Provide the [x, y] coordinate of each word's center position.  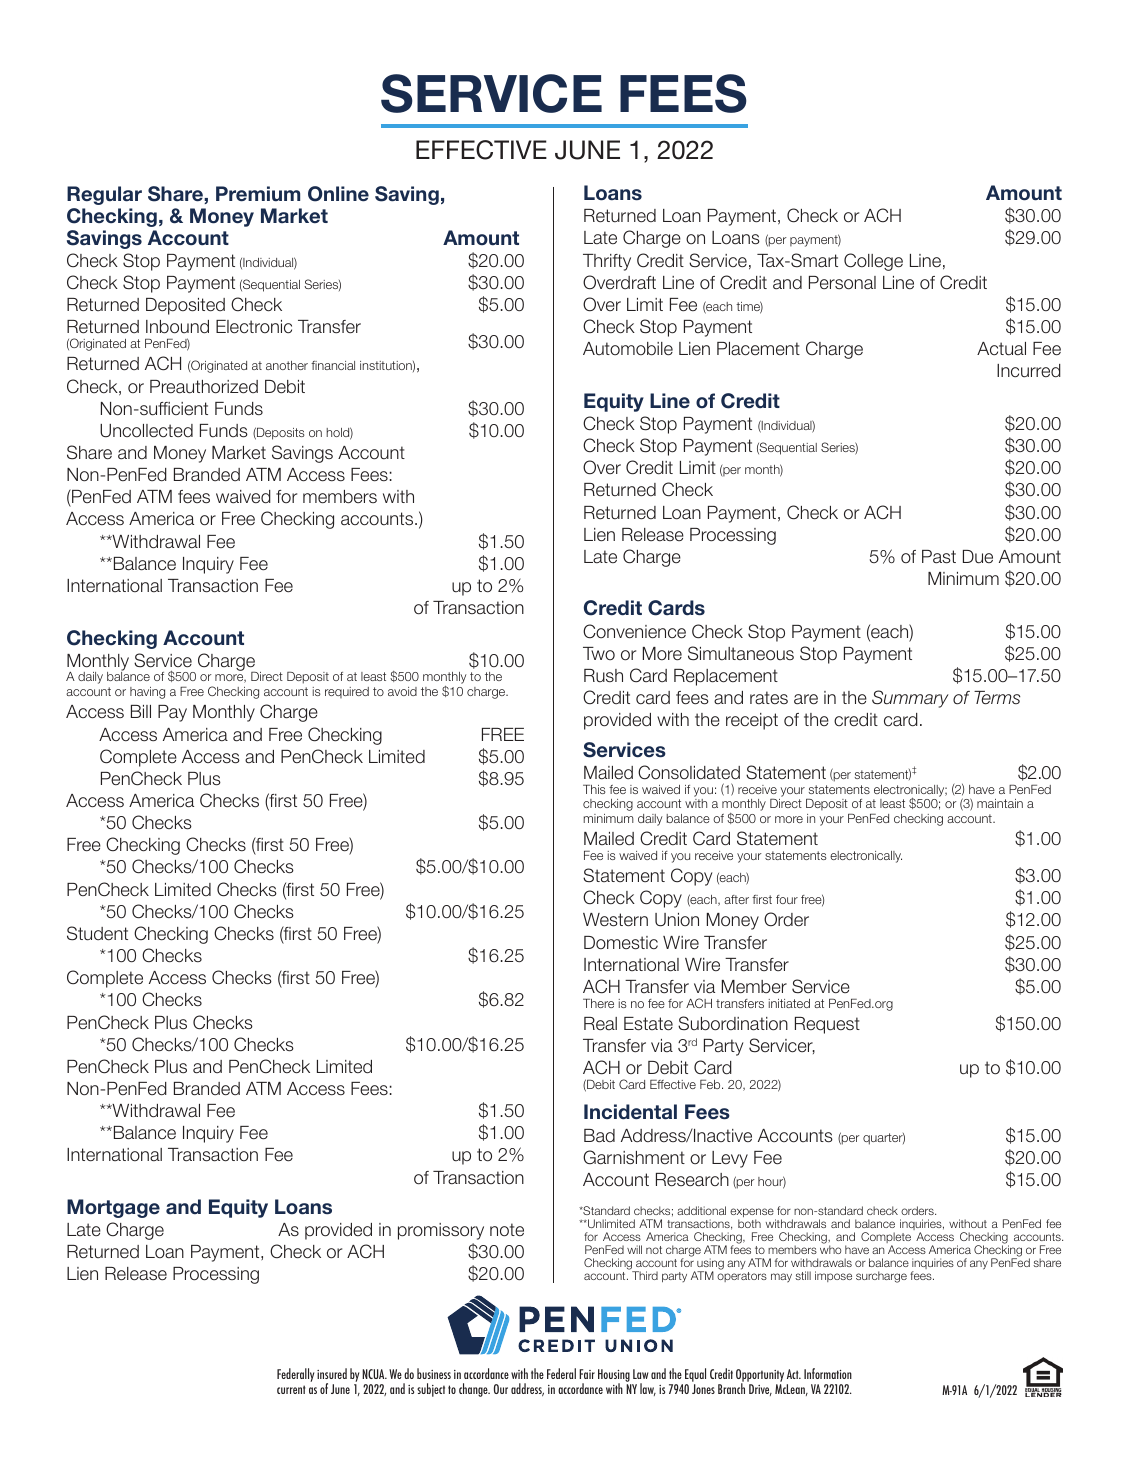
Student [97, 933]
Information [828, 1373]
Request [827, 1025]
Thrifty [607, 262]
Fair [587, 1374]
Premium [258, 194]
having [147, 693]
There [598, 1003]
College [873, 262]
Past [939, 557]
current [291, 1389]
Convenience [634, 631]
